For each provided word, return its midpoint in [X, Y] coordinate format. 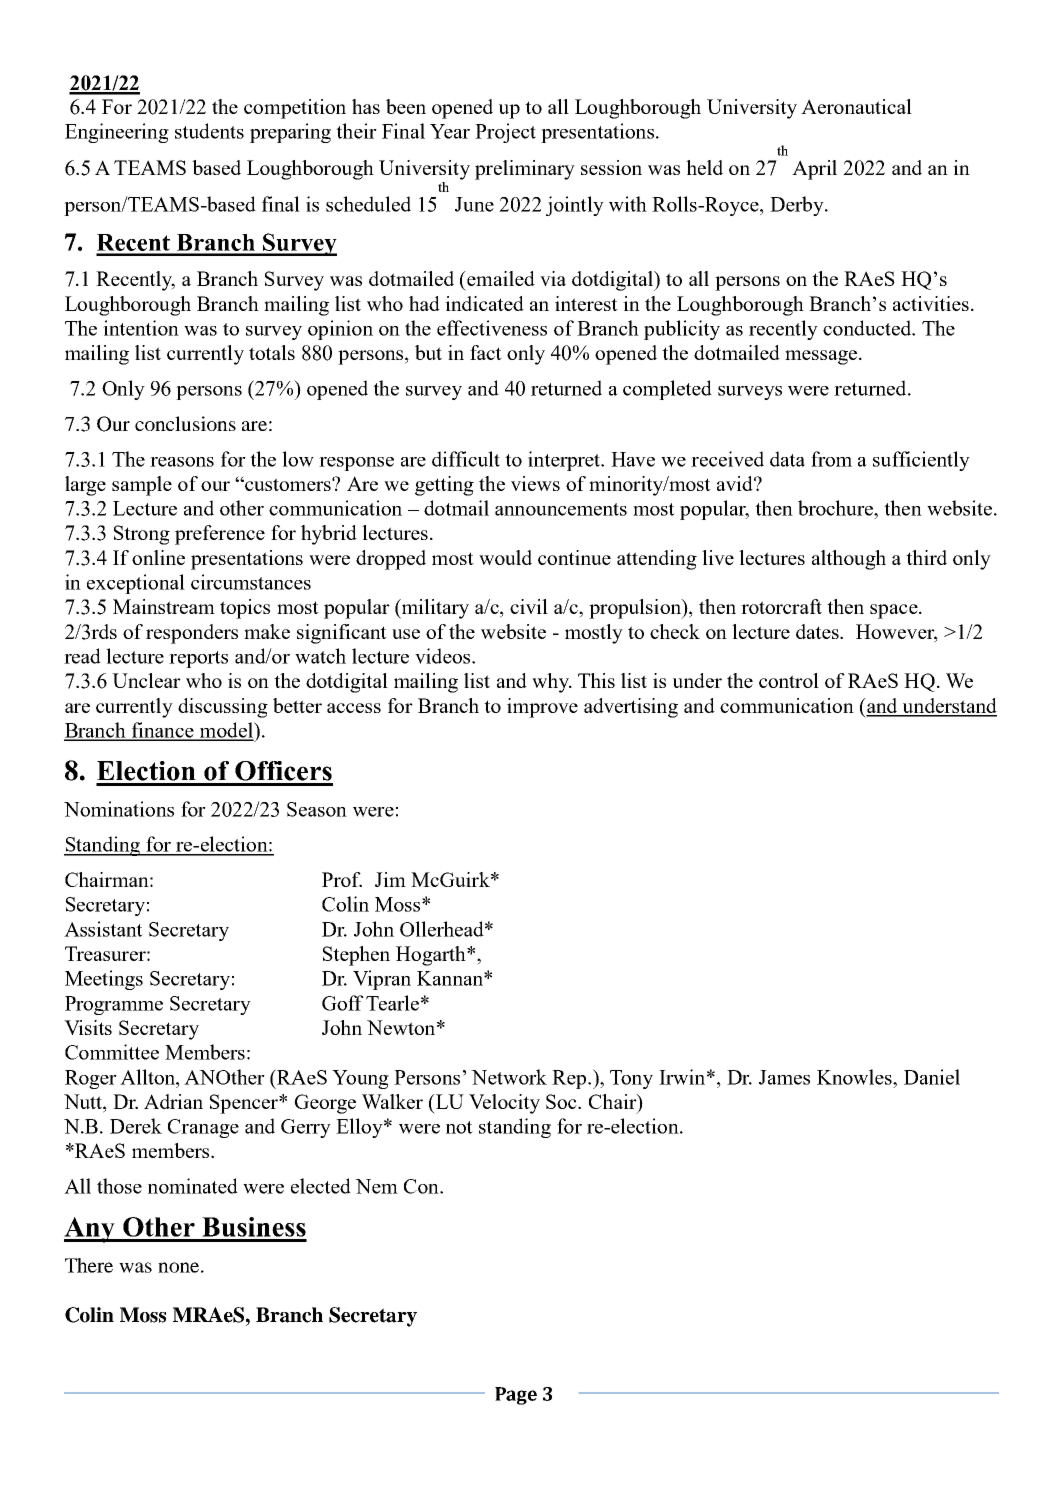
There [89, 1265]
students [209, 131]
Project [505, 133]
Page [516, 1396]
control [789, 680]
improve [542, 708]
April [814, 170]
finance [163, 731]
